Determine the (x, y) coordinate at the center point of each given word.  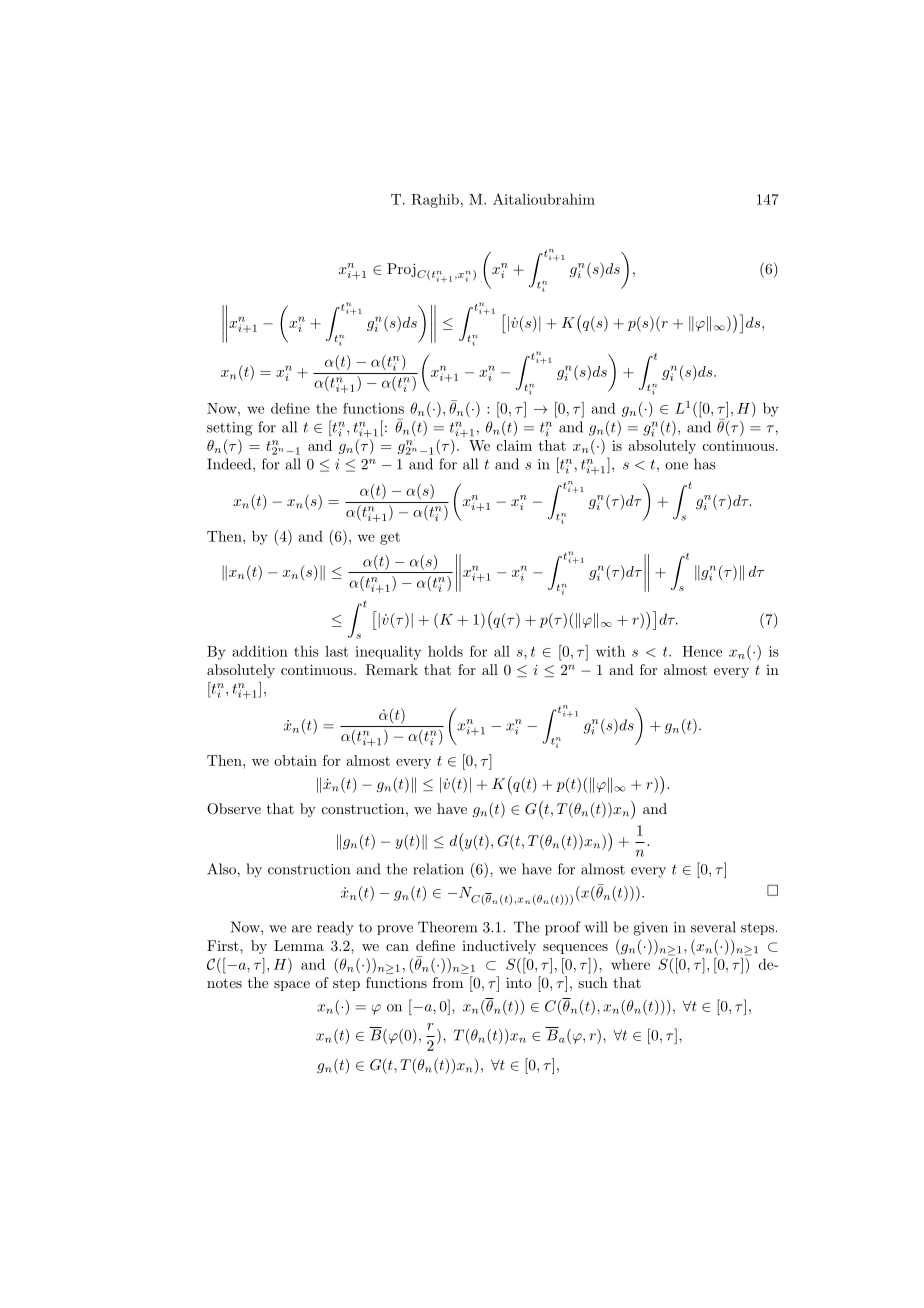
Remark (392, 670)
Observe (234, 809)
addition (260, 651)
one (676, 466)
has (705, 464)
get (390, 538)
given (650, 929)
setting (229, 429)
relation (438, 869)
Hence (702, 651)
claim (514, 445)
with (610, 651)
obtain (295, 760)
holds (445, 651)
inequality (388, 652)
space (292, 986)
